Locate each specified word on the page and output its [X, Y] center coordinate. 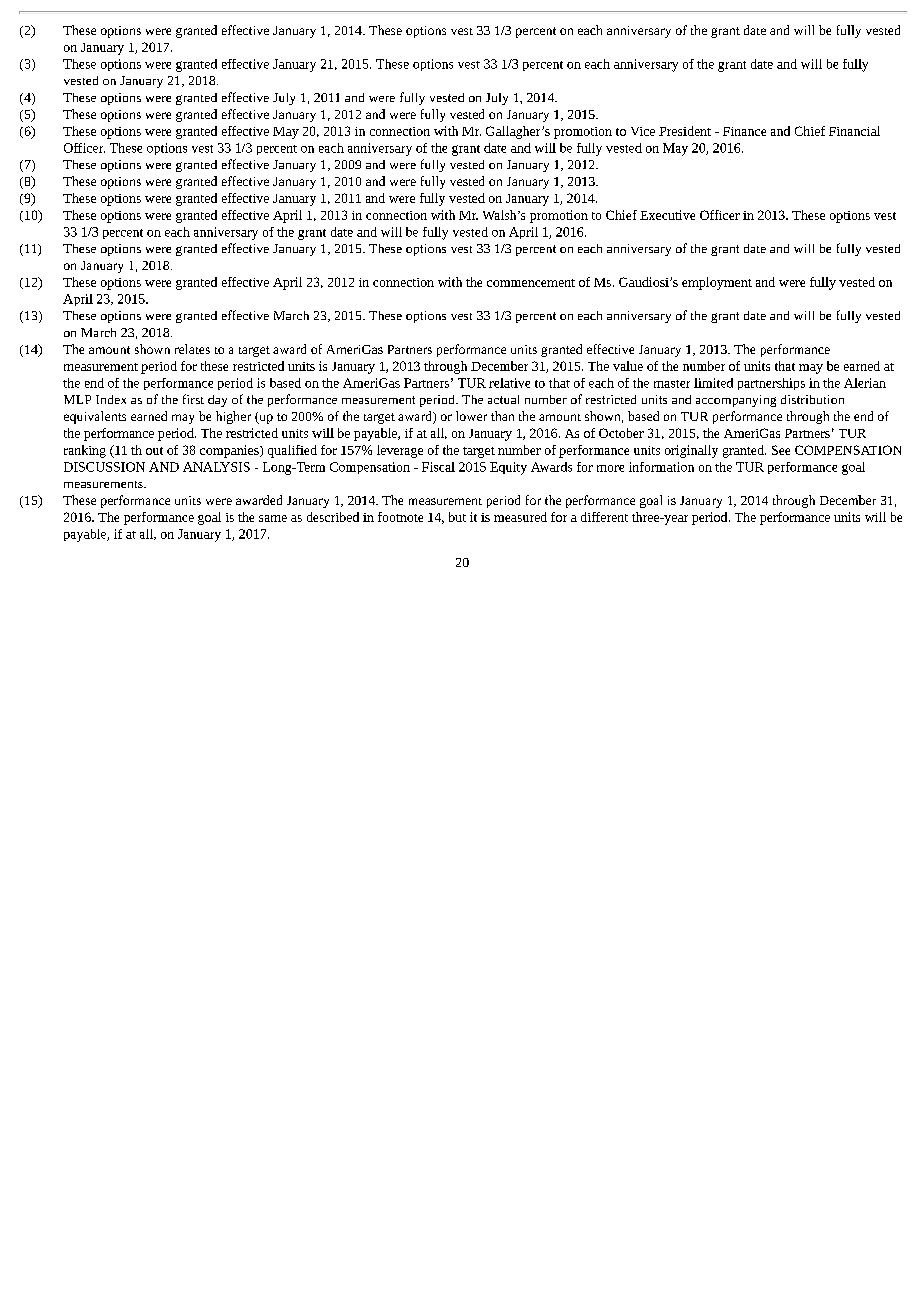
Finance [744, 131]
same [273, 518]
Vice [643, 131]
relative [509, 383]
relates [192, 349]
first [193, 399]
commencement [531, 283]
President [685, 131]
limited [713, 383]
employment [717, 283]
